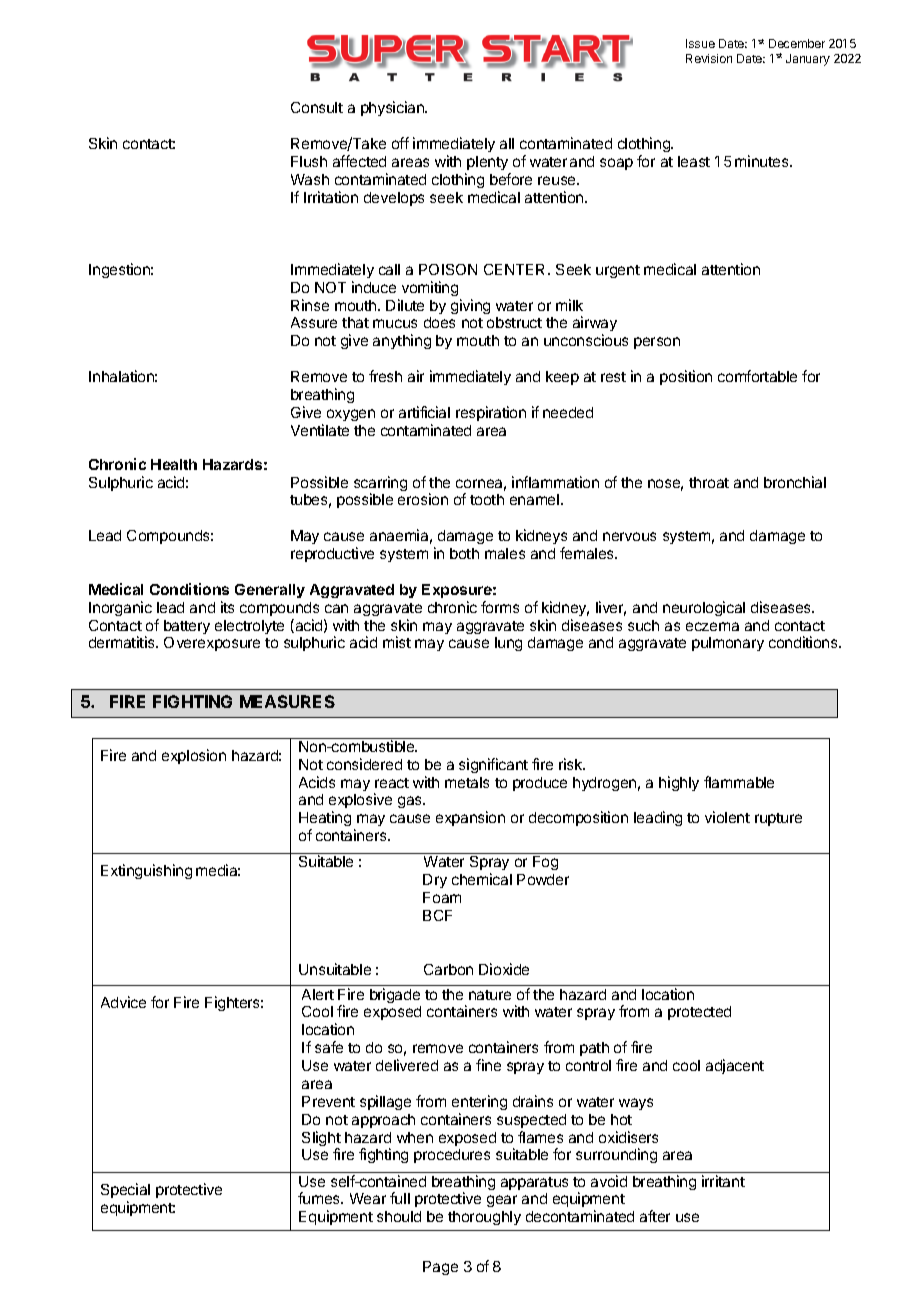  I want to click on battery, so click(187, 627).
